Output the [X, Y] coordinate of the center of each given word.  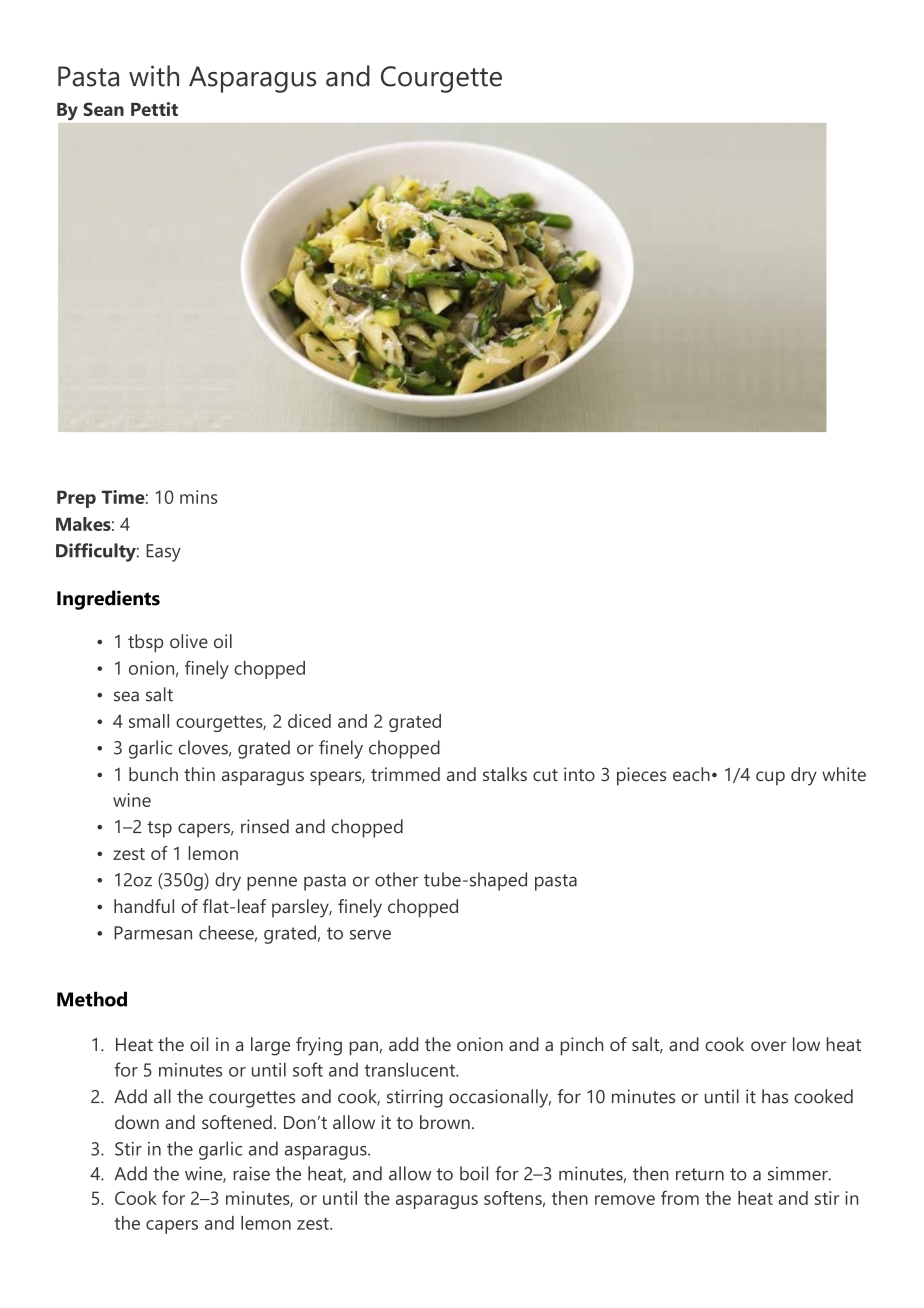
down [137, 1122]
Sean [103, 109]
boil [474, 1173]
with [154, 76]
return [700, 1174]
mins [198, 497]
